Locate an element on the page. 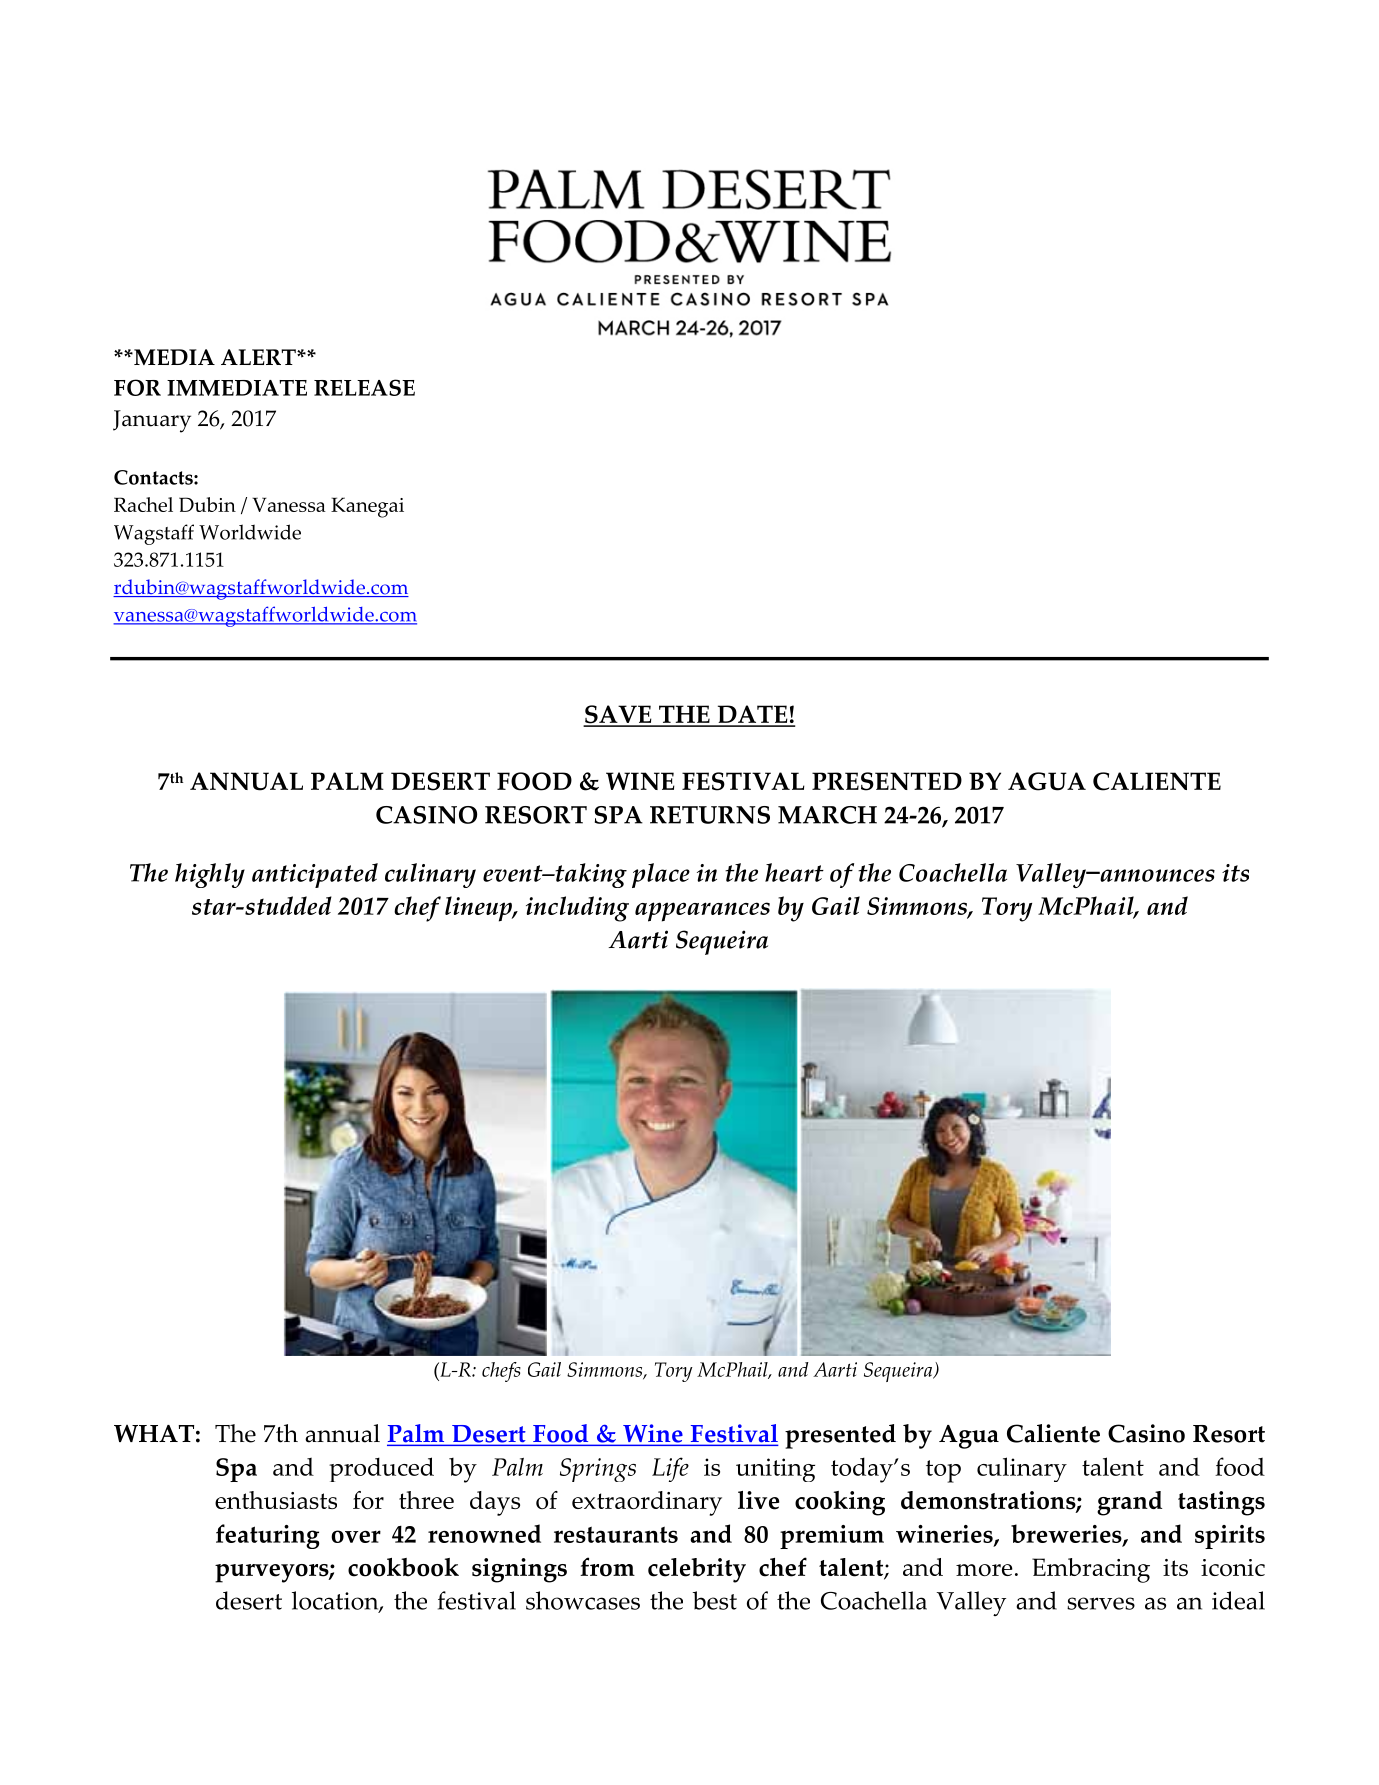 Image resolution: width=1379 pixels, height=1785 pixels. RELEASE is located at coordinates (364, 387).
